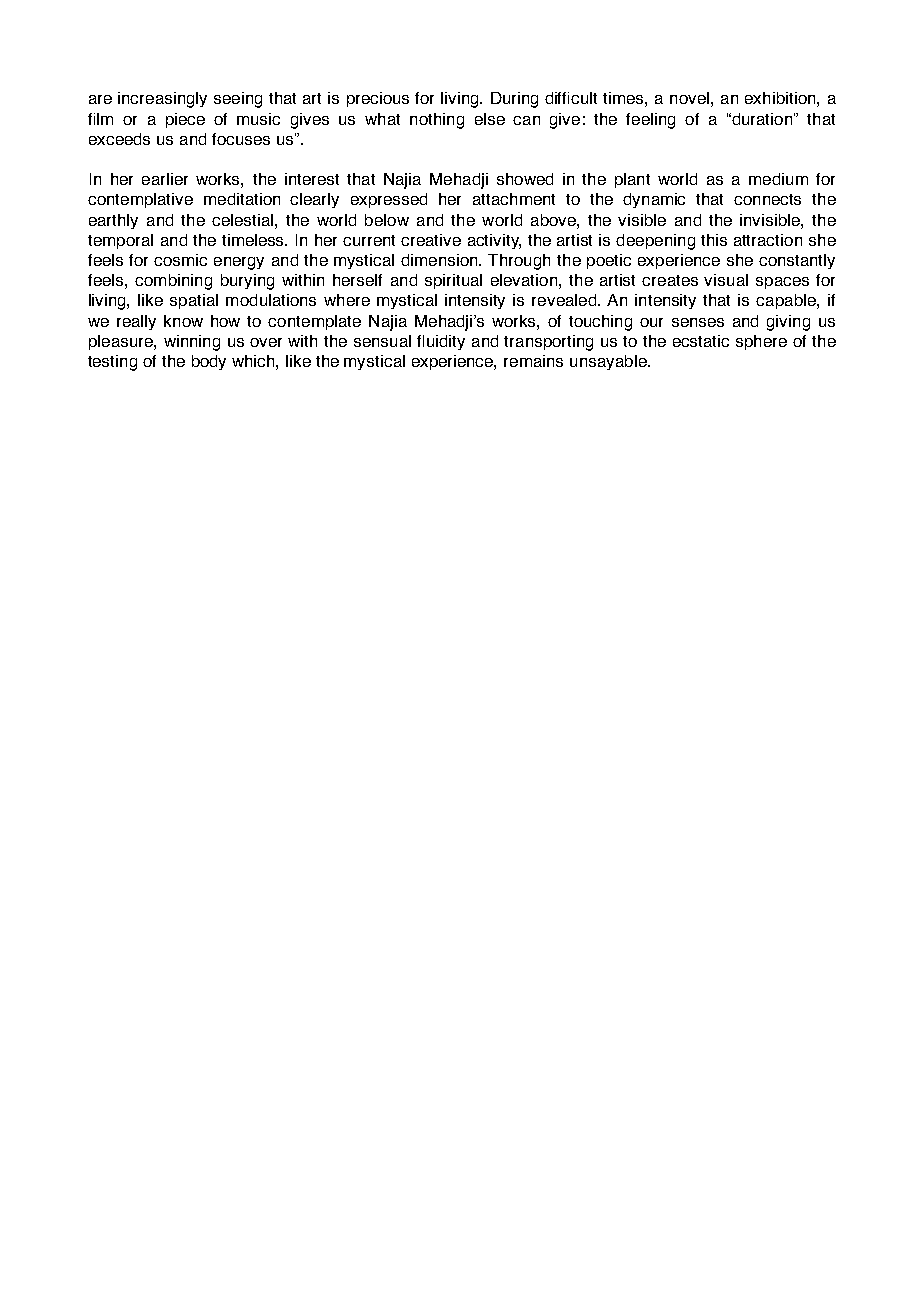 Image resolution: width=924 pixels, height=1308 pixels. I want to click on During, so click(514, 100).
